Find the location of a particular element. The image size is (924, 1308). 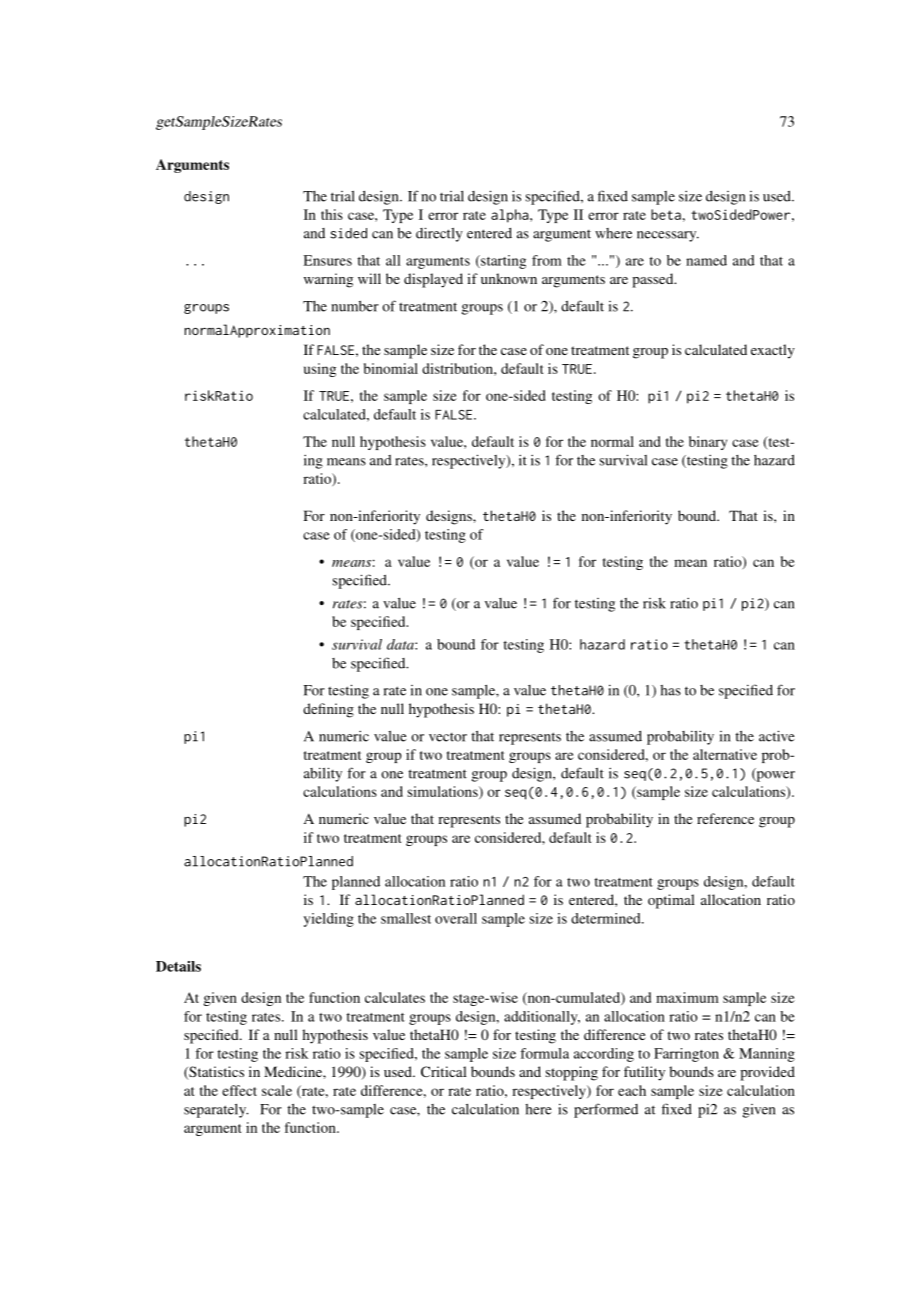

defining is located at coordinates (328, 710).
